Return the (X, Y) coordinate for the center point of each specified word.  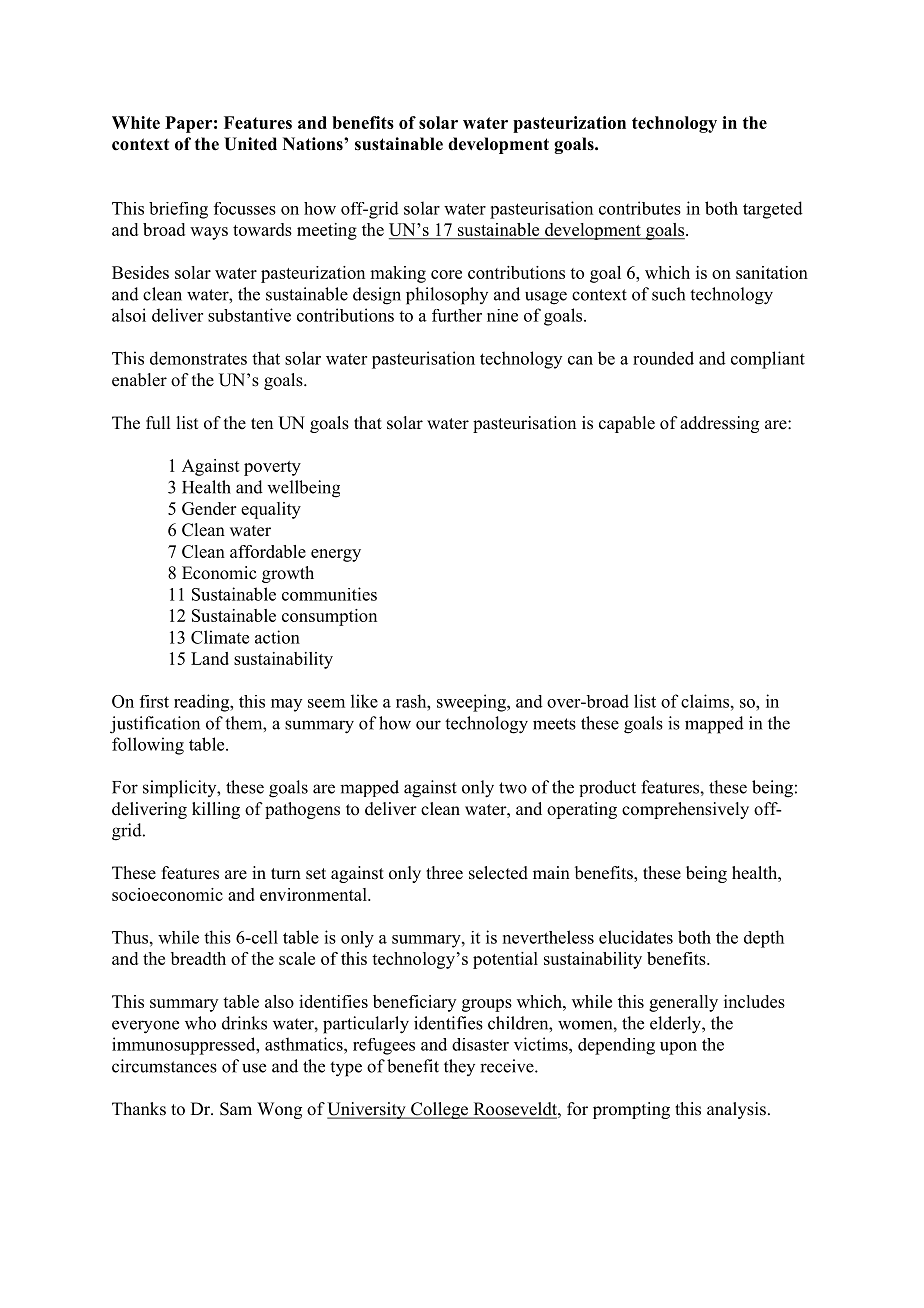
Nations (314, 144)
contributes (640, 208)
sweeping (472, 703)
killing (216, 810)
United (250, 144)
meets (554, 724)
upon (678, 1048)
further (457, 315)
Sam (236, 1109)
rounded (663, 358)
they (459, 1067)
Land (210, 658)
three (444, 873)
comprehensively (685, 810)
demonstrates (198, 358)
